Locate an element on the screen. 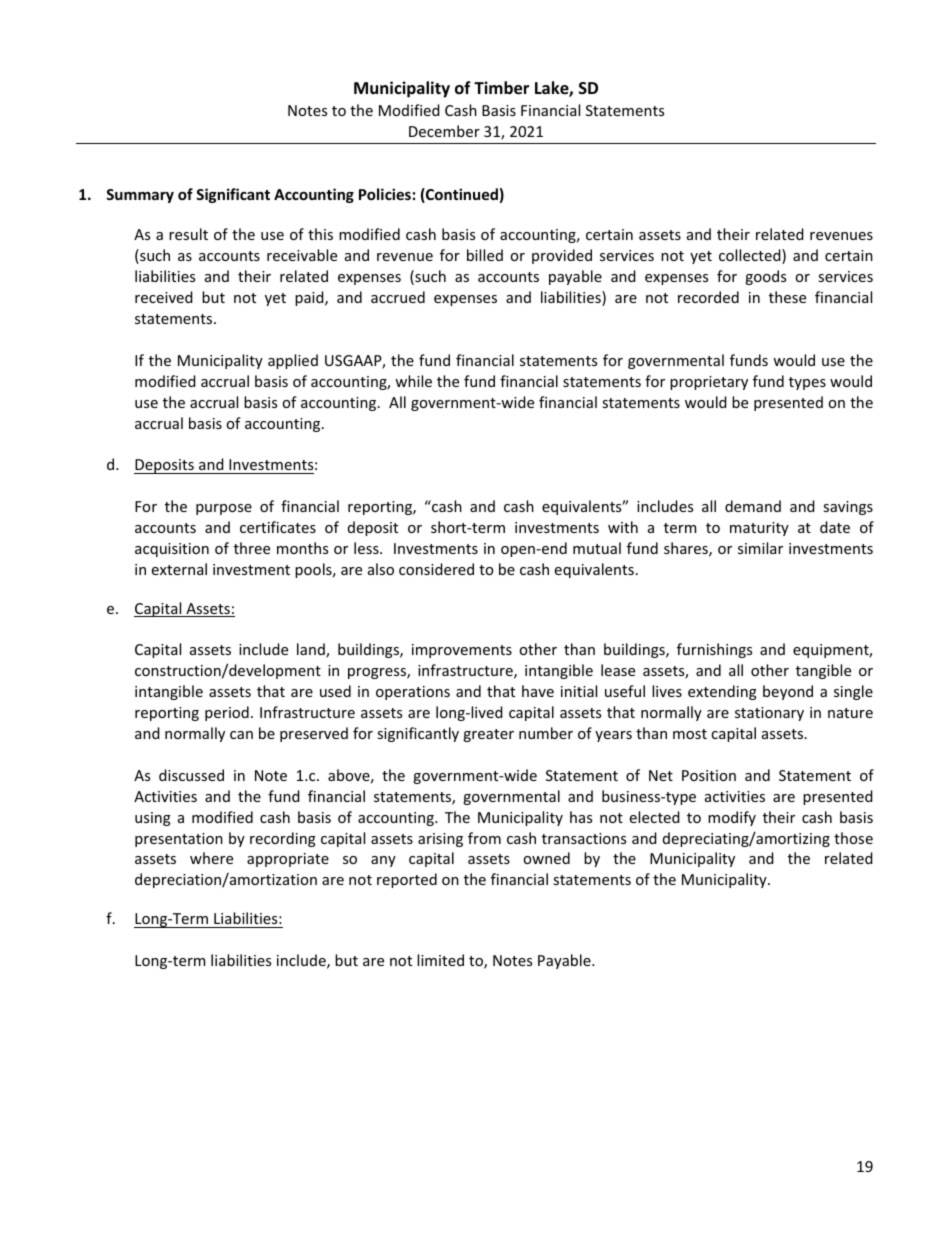  Summary is located at coordinates (140, 196).
